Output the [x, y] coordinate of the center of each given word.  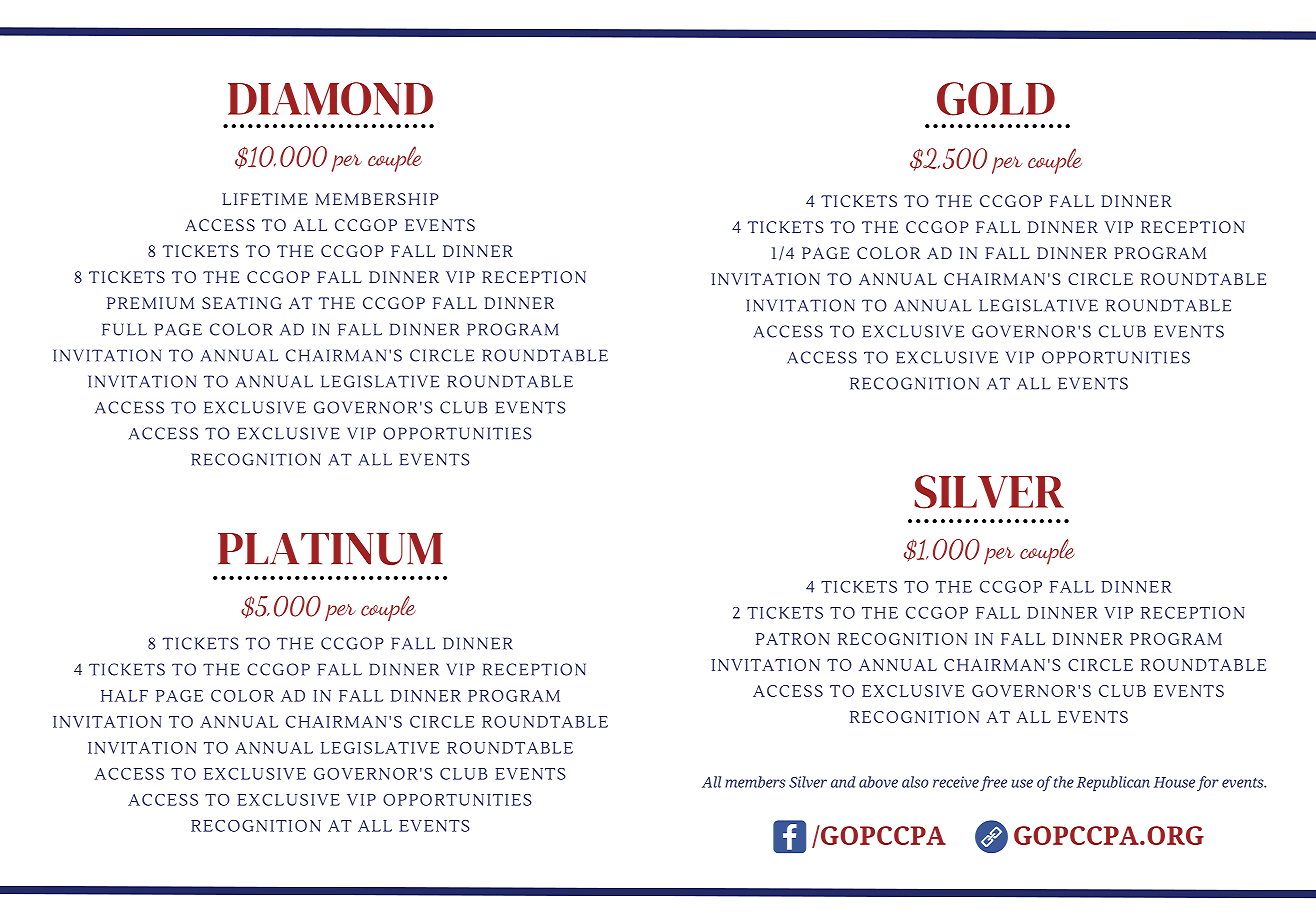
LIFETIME [265, 199]
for [1208, 783]
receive [956, 782]
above [878, 782]
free [993, 783]
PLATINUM [330, 549]
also [915, 782]
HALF [124, 696]
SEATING [242, 303]
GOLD [996, 99]
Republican [1113, 783]
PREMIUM [150, 303]
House [1174, 782]
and [843, 782]
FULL [124, 329]
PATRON [793, 639]
